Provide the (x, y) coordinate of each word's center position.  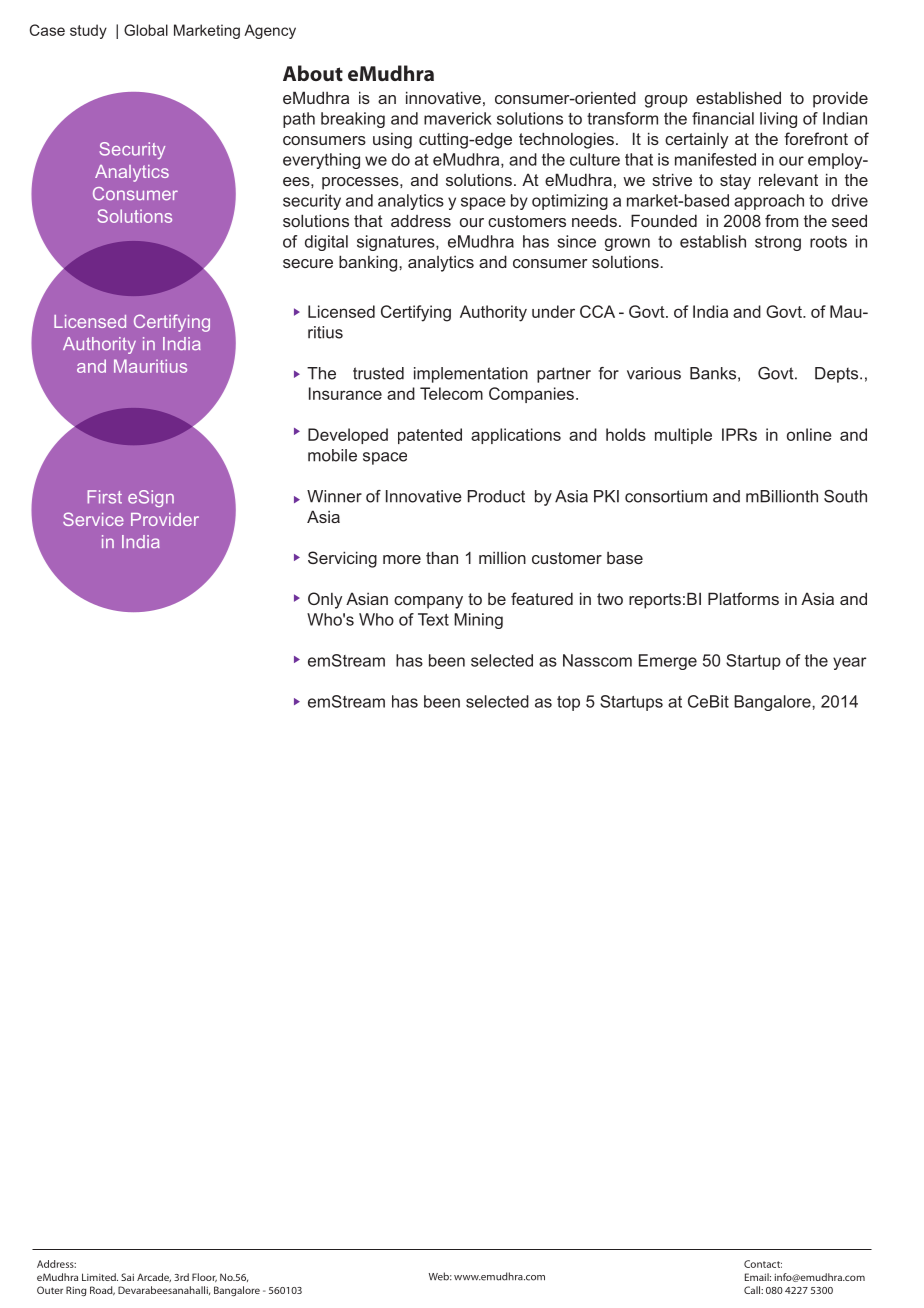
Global (146, 30)
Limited (100, 1277)
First (104, 497)
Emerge (668, 662)
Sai (127, 1277)
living (778, 120)
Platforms (743, 598)
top (568, 703)
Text (433, 619)
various (654, 373)
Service (93, 519)
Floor (204, 1277)
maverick (458, 118)
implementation (471, 375)
